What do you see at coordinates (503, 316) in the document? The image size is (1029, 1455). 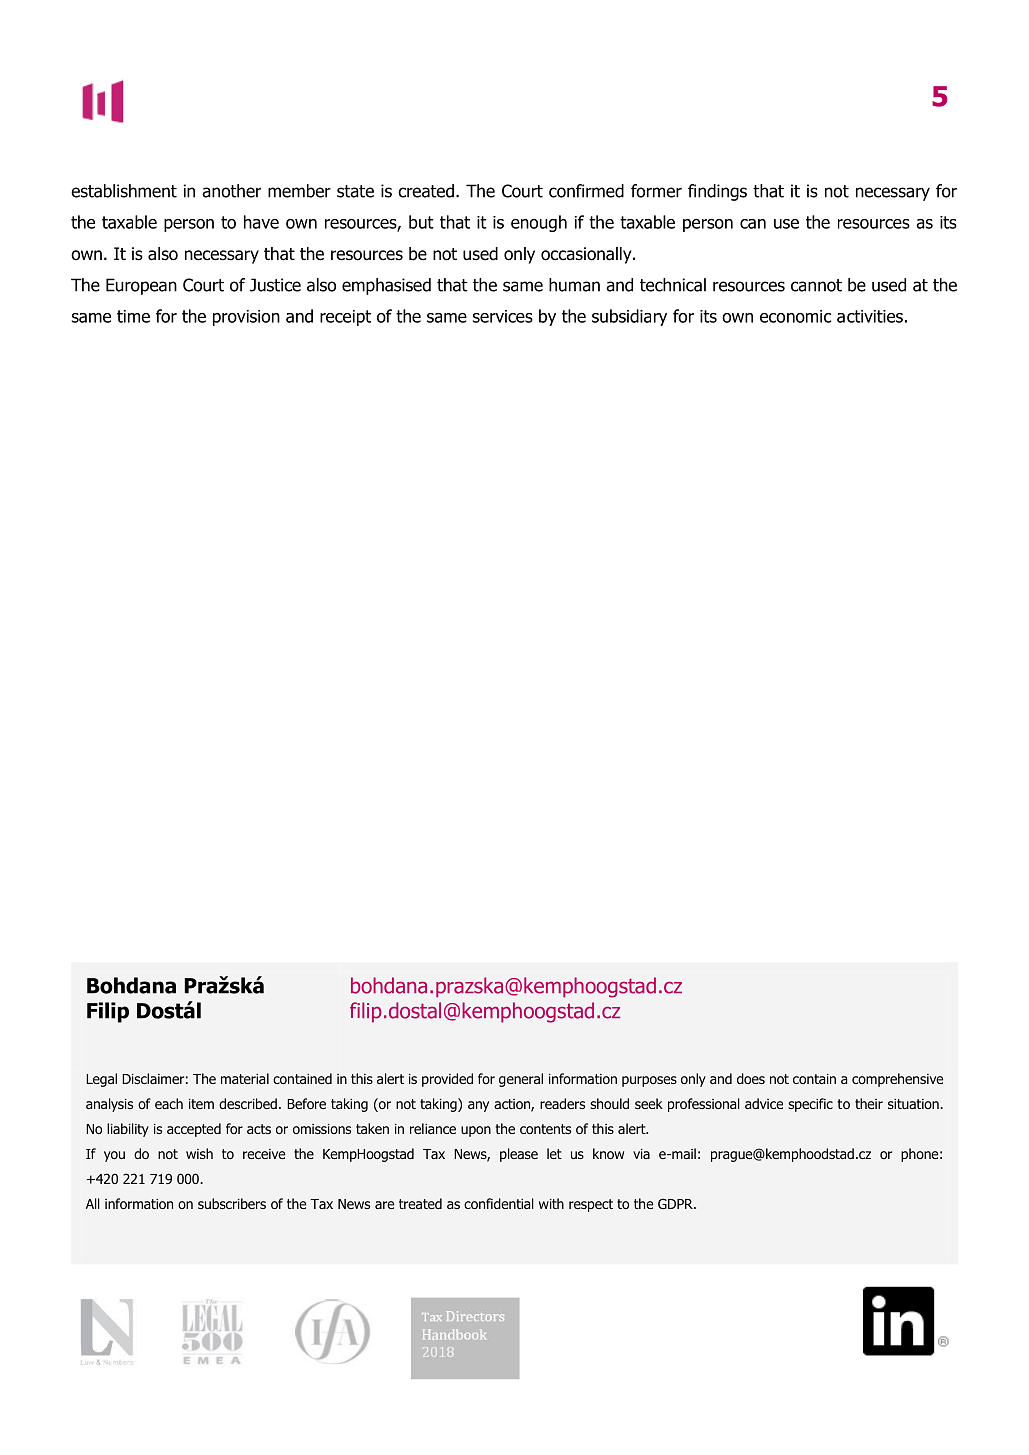 I see `services` at bounding box center [503, 316].
